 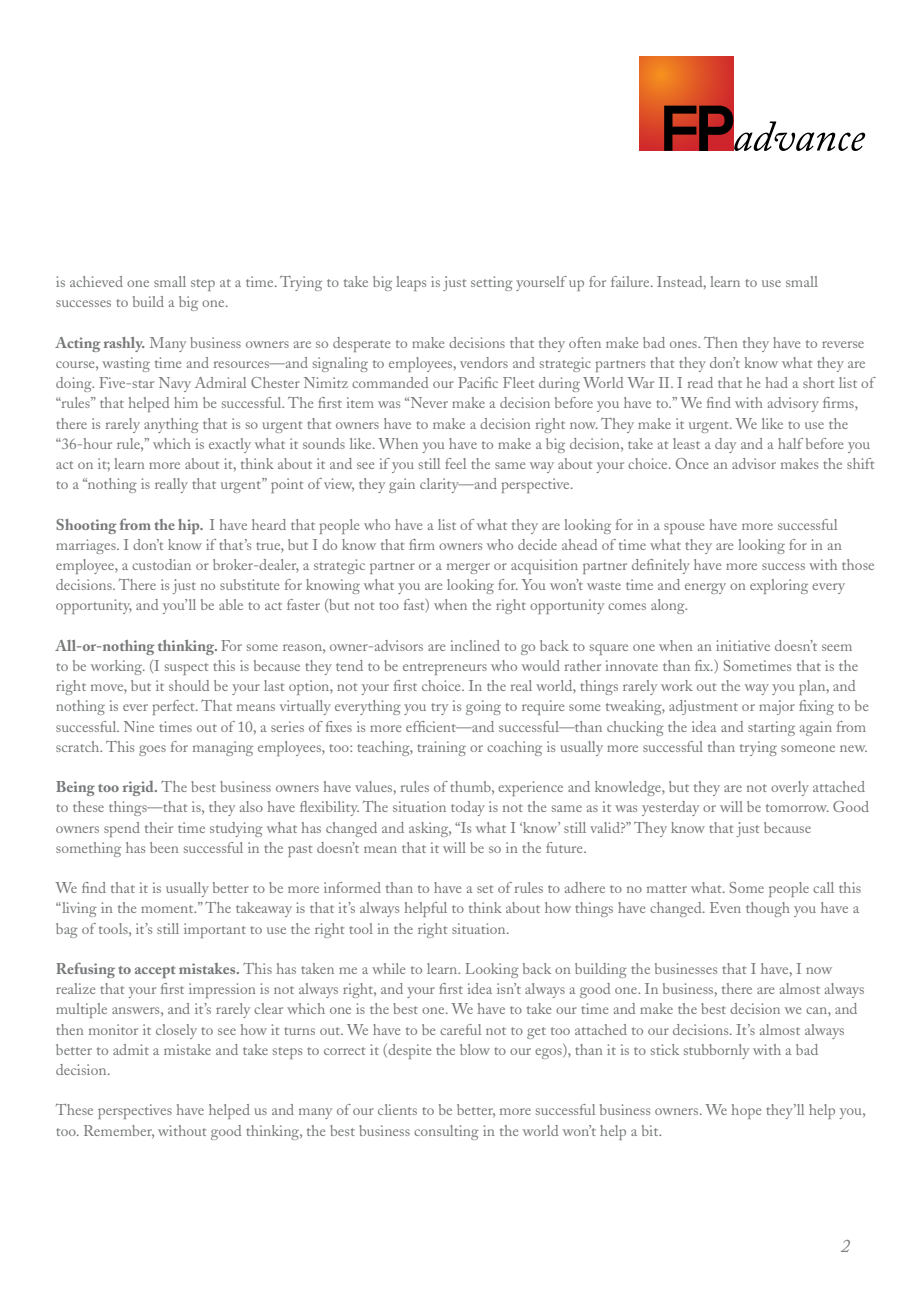 What do you see at coordinates (352, 887) in the page?
I see `informed` at bounding box center [352, 887].
